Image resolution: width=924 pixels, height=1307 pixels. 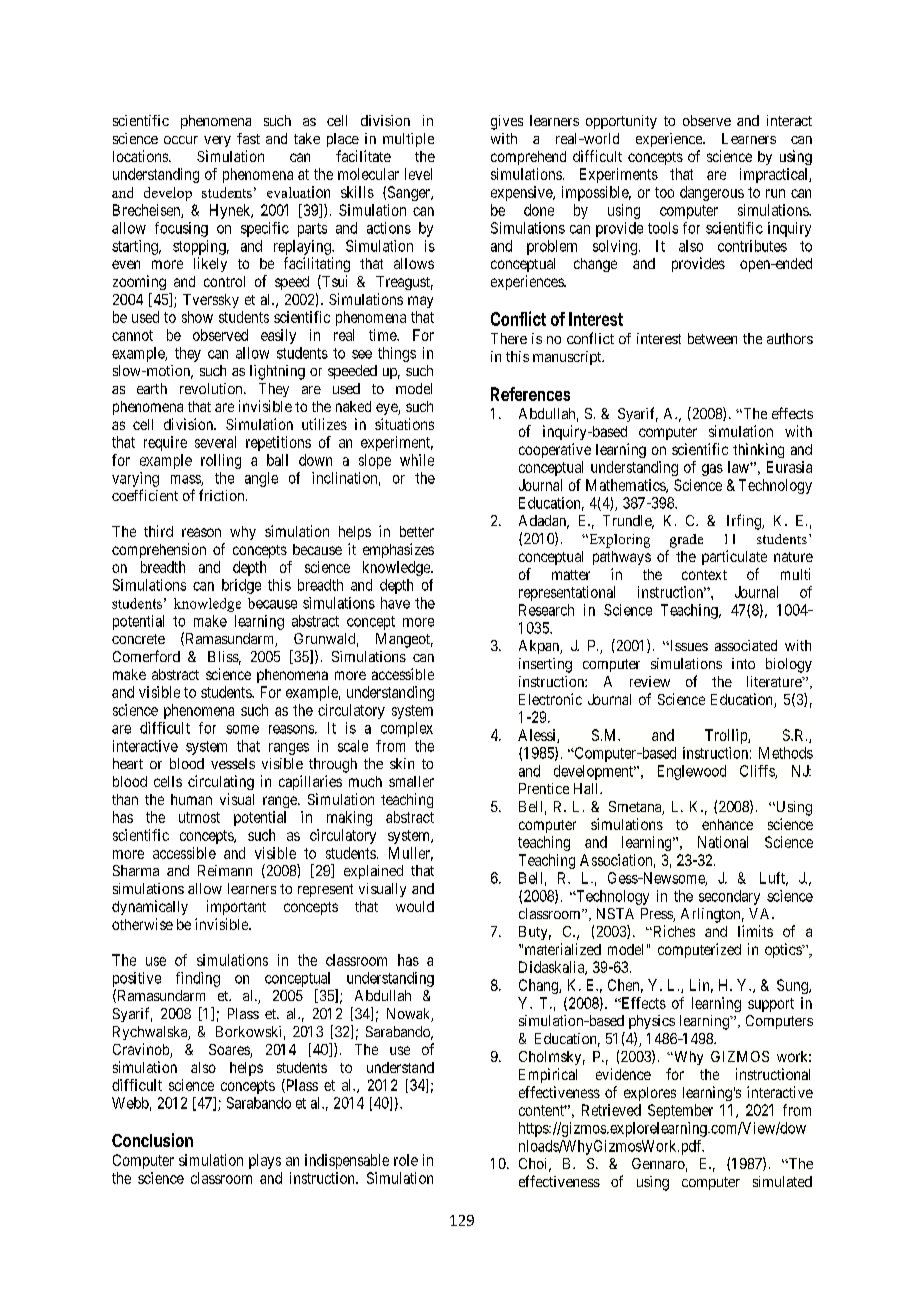 What do you see at coordinates (418, 174) in the screenshot?
I see `level` at bounding box center [418, 174].
